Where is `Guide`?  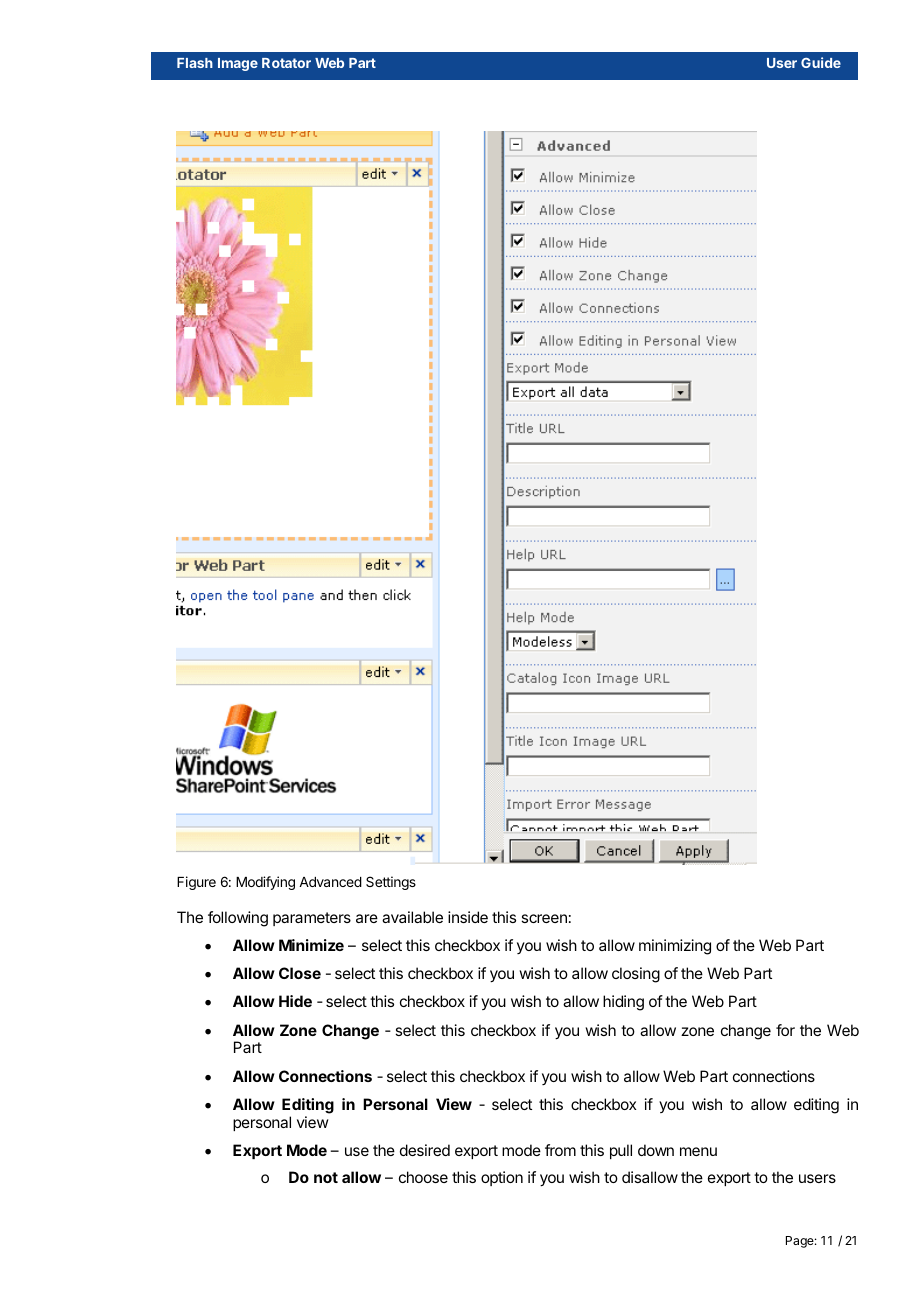 Guide is located at coordinates (821, 62).
